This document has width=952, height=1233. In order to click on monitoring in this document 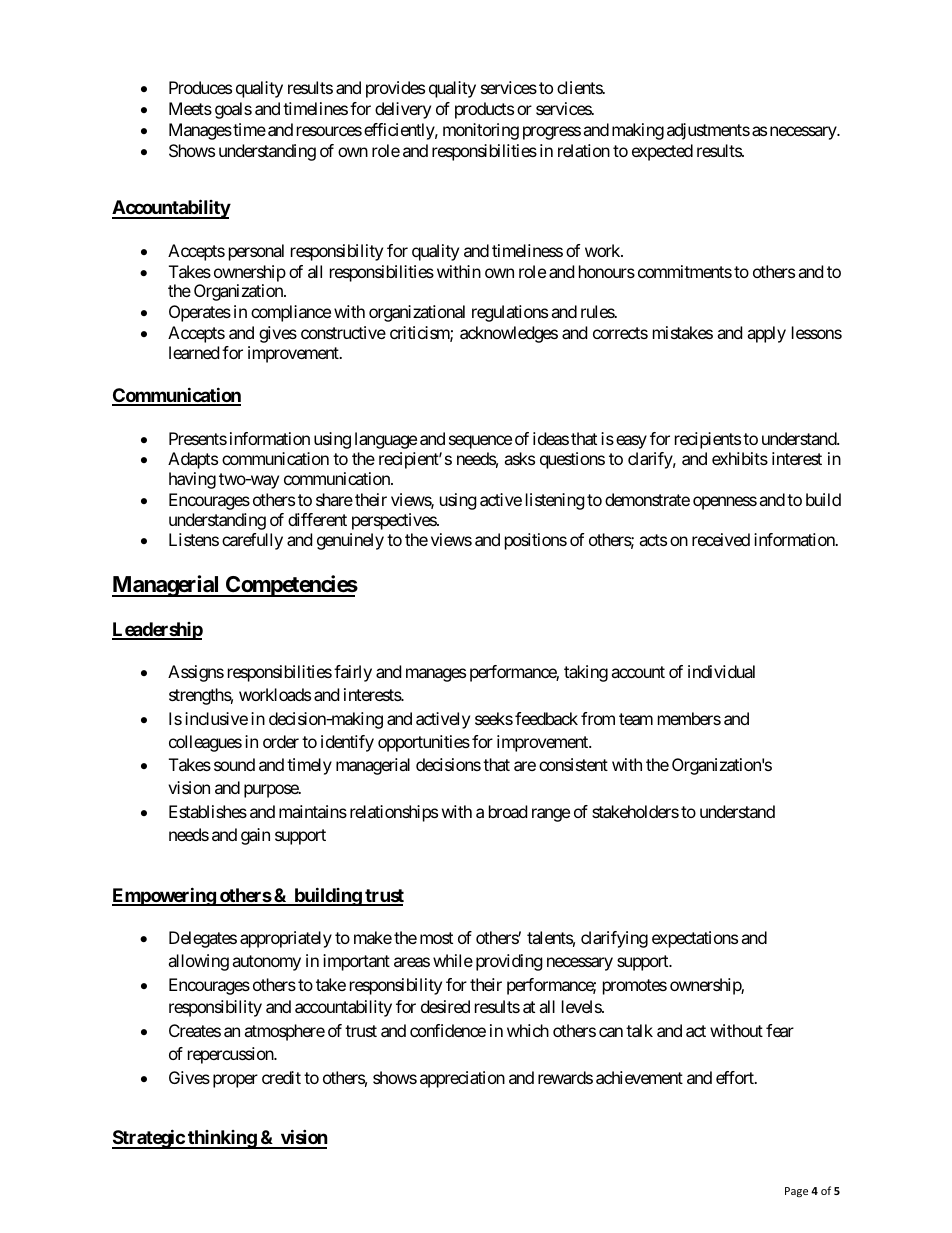, I will do `click(481, 131)`.
